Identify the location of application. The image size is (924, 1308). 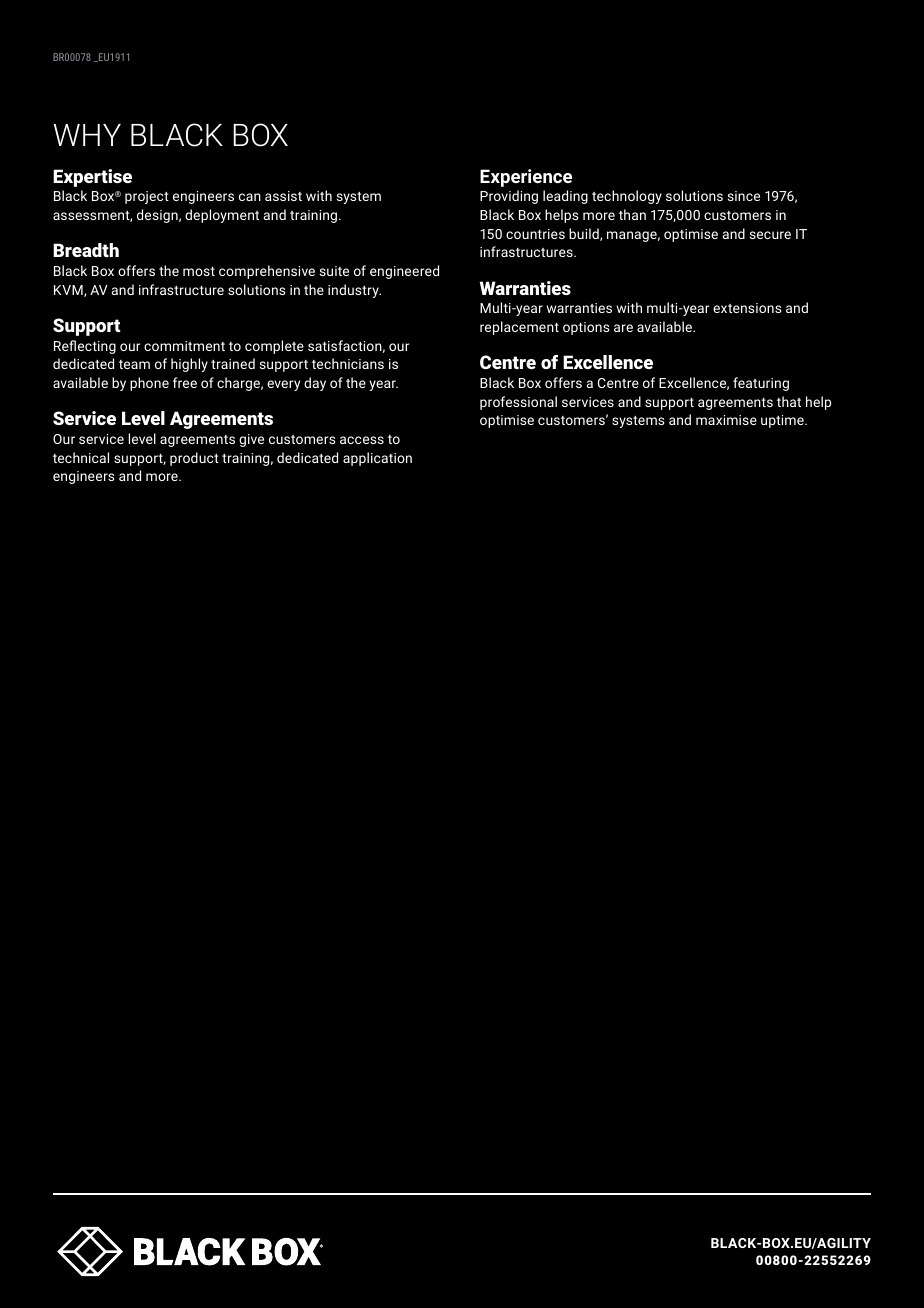
(377, 459).
